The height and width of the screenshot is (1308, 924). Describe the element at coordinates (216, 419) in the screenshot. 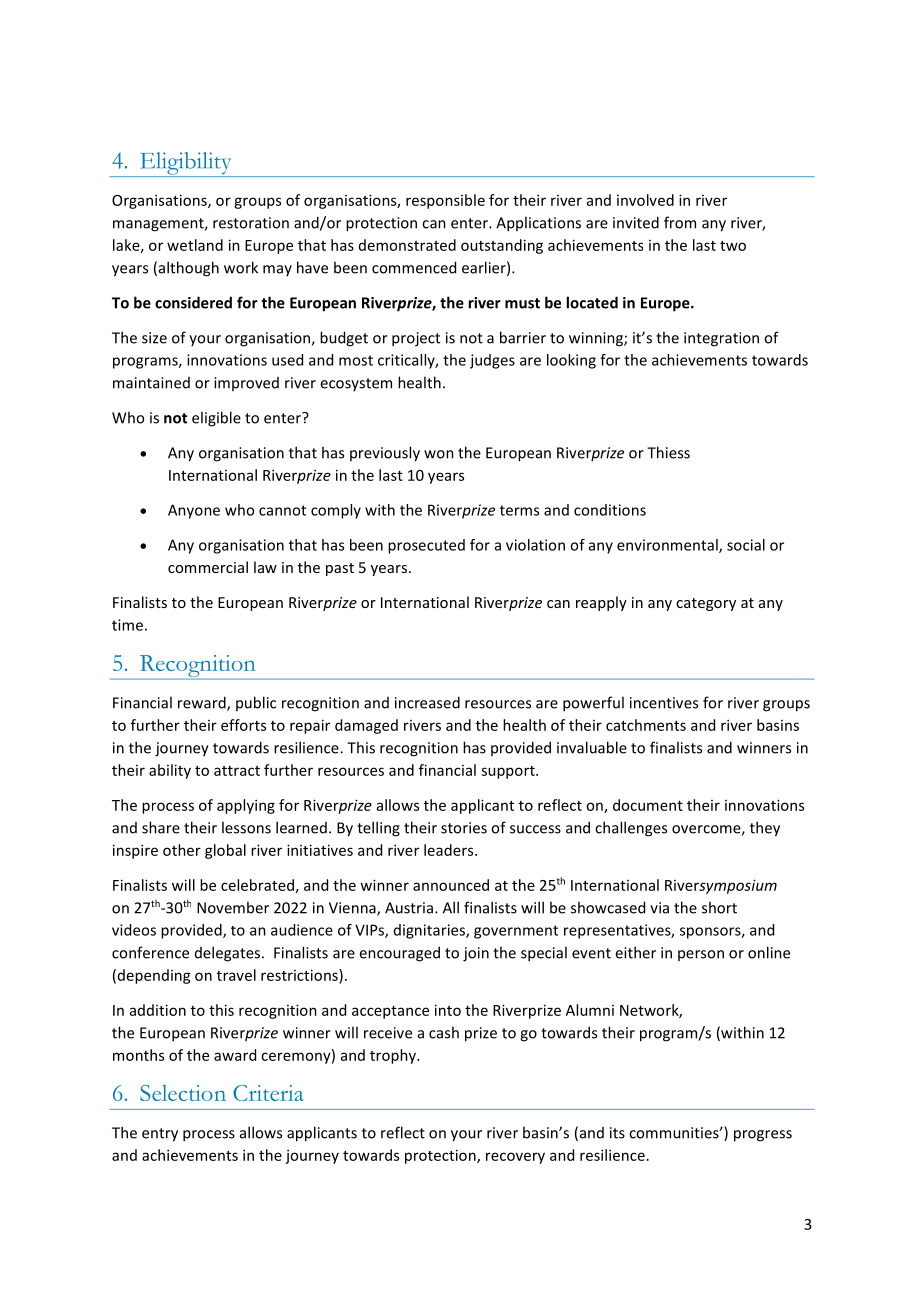

I see `eligible` at that location.
